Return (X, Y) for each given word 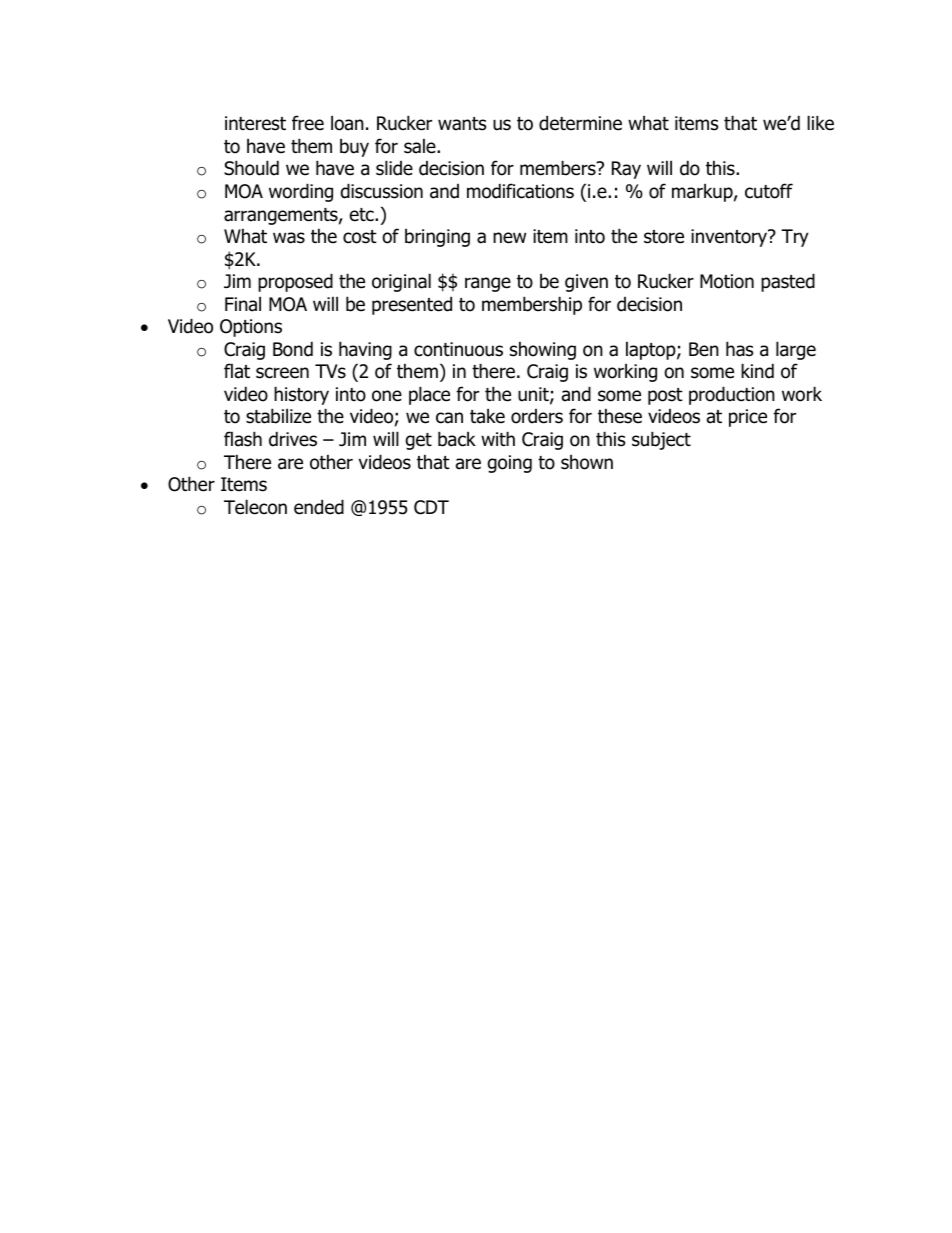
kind (757, 371)
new (509, 238)
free (308, 123)
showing (543, 350)
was (289, 238)
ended (319, 507)
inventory (730, 238)
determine (580, 123)
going (509, 464)
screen (282, 373)
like (820, 123)
